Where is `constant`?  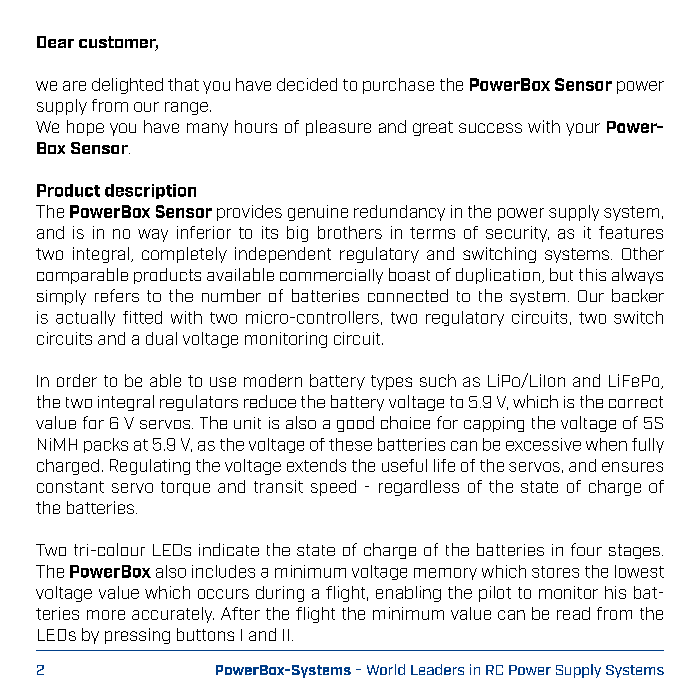 constant is located at coordinates (70, 487).
